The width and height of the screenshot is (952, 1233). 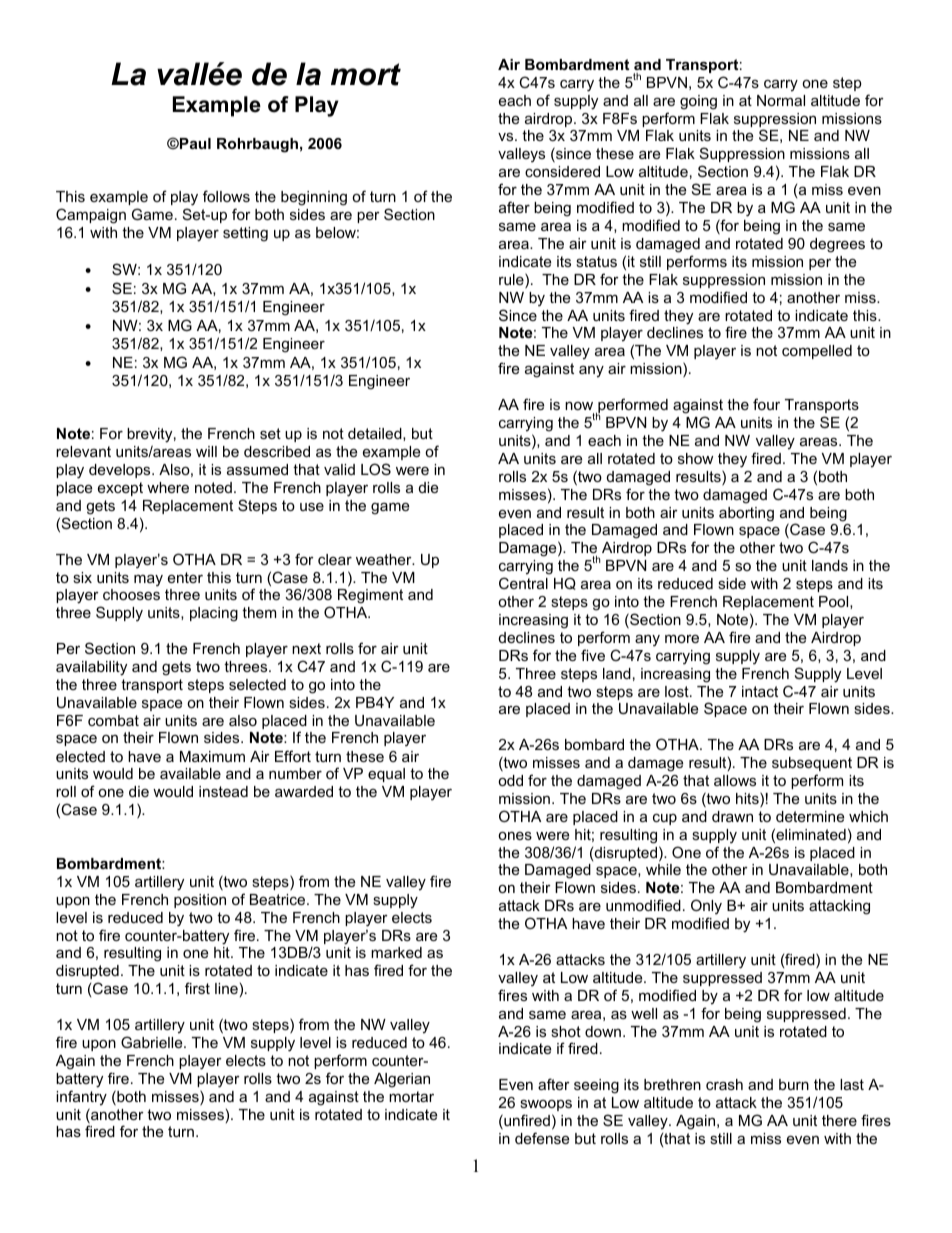 What do you see at coordinates (794, 1084) in the screenshot?
I see `burn` at bounding box center [794, 1084].
